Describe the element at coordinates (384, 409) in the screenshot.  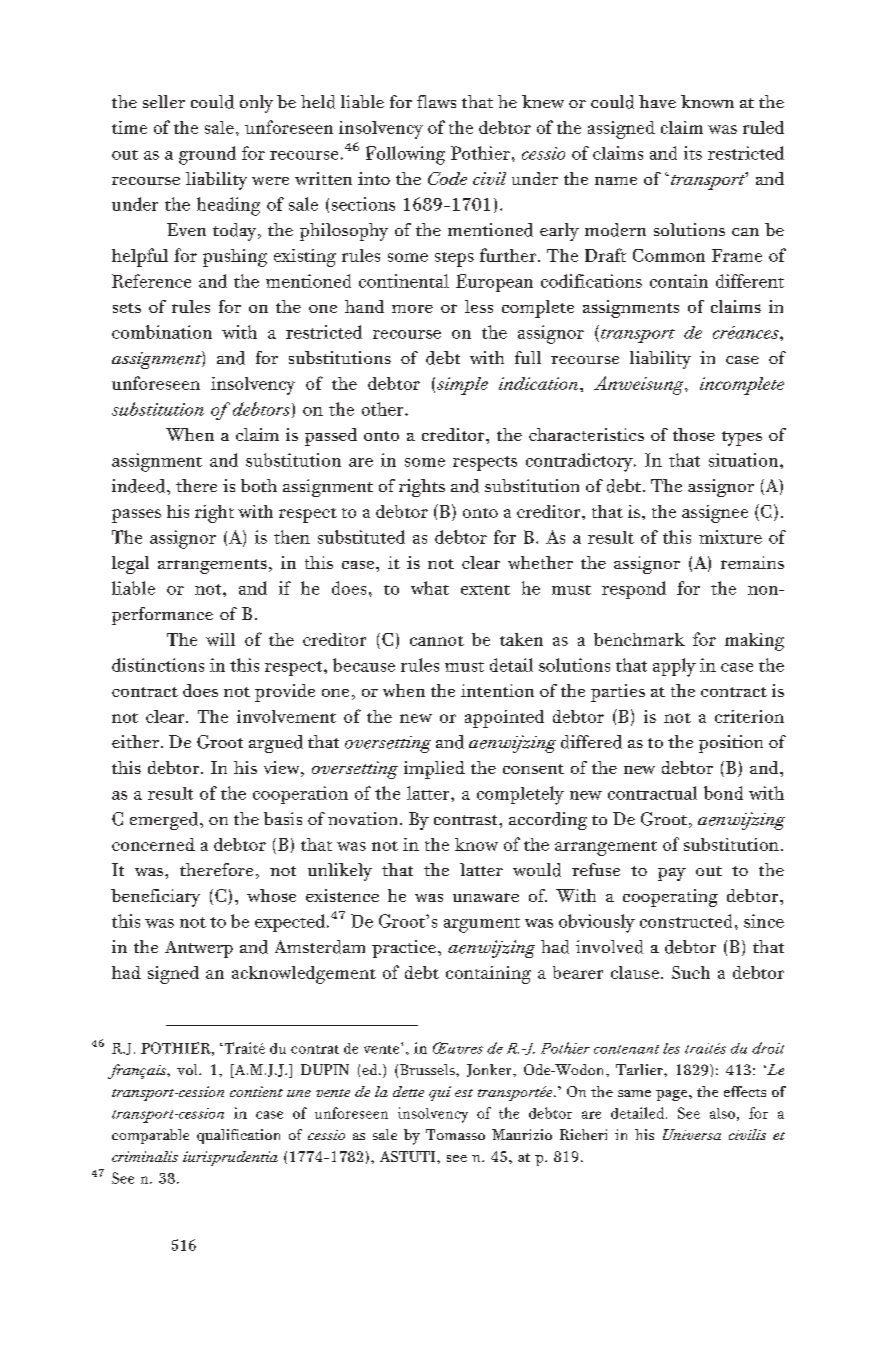
I see `other` at that location.
